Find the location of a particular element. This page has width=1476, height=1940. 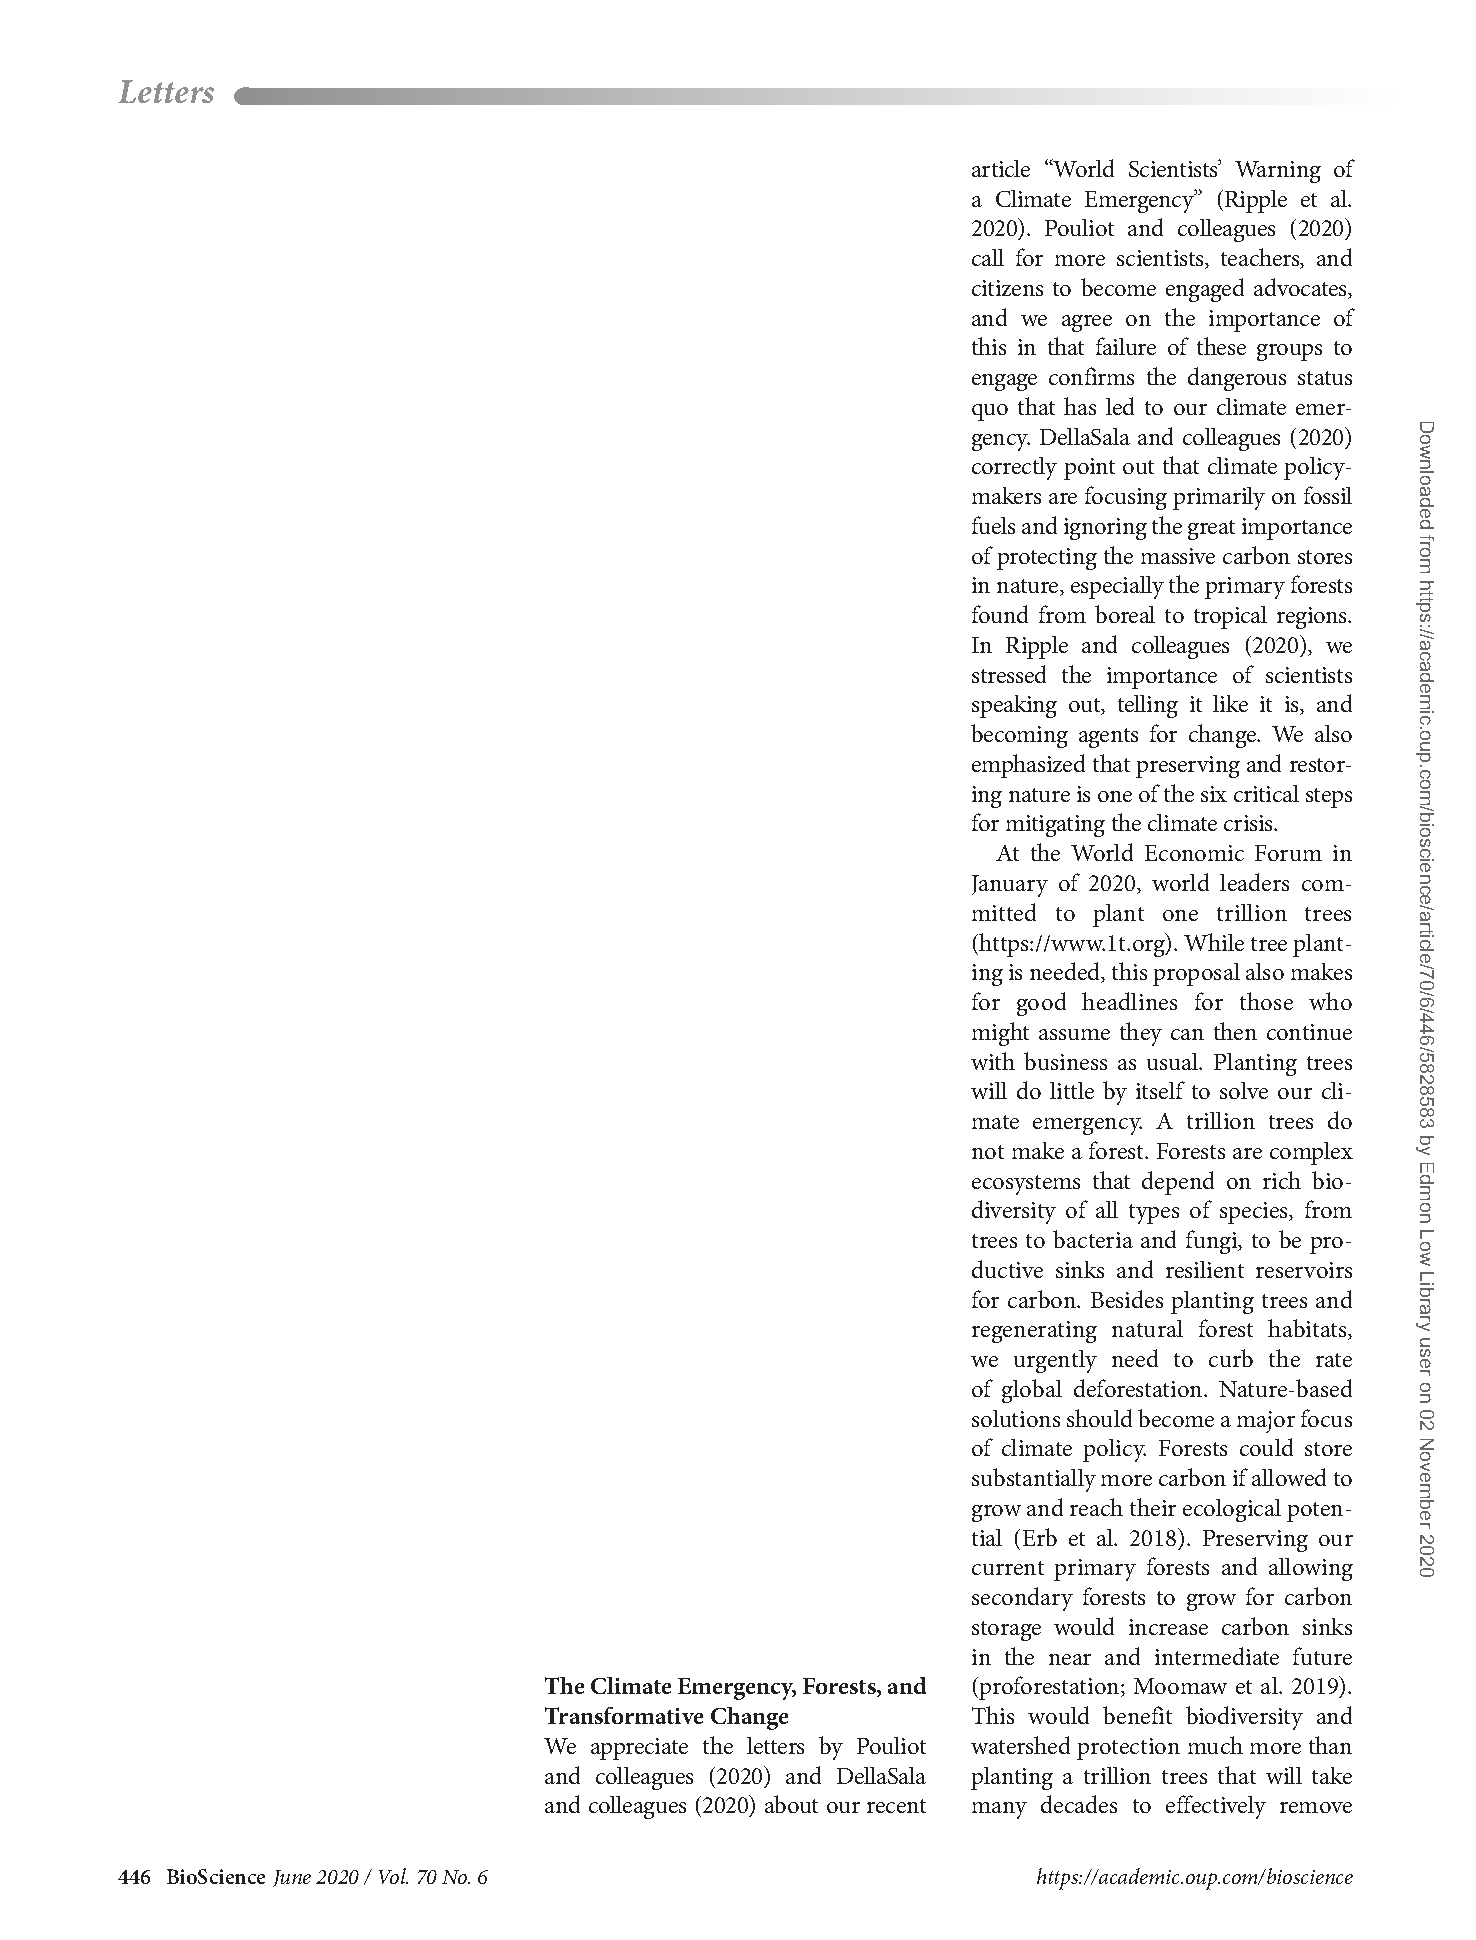

January is located at coordinates (1010, 886).
